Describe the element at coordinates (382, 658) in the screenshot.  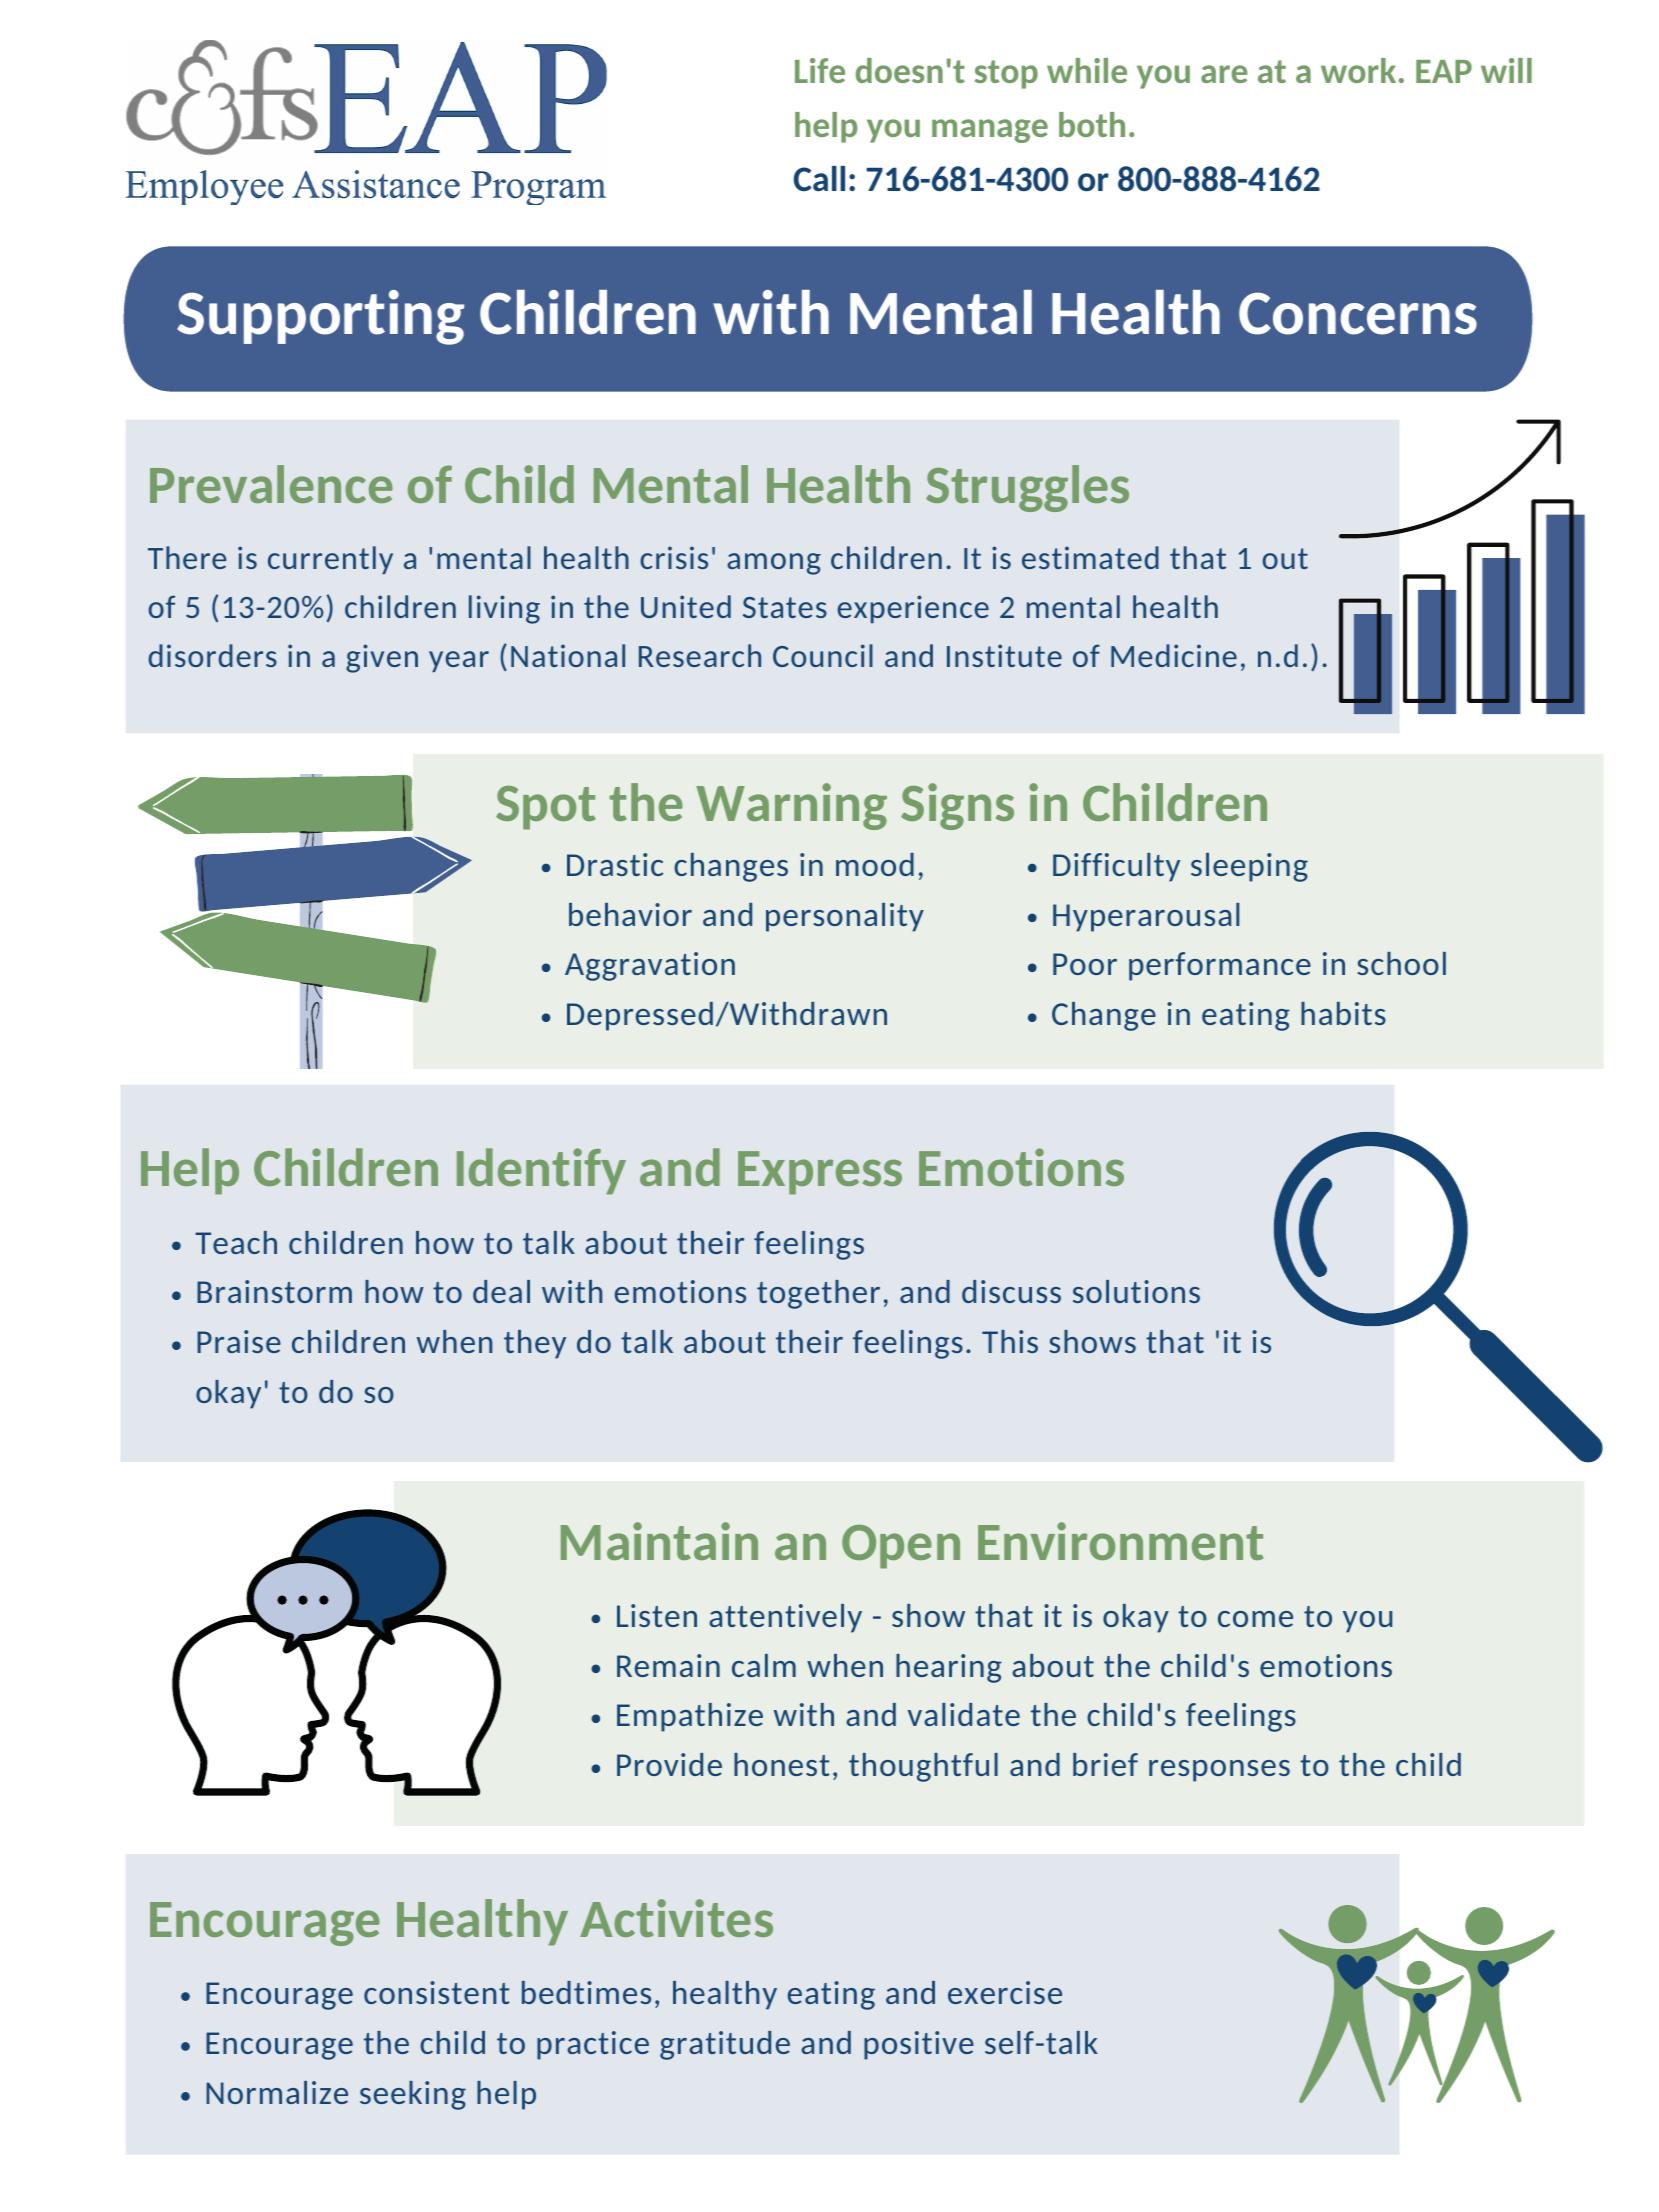
I see `given` at that location.
